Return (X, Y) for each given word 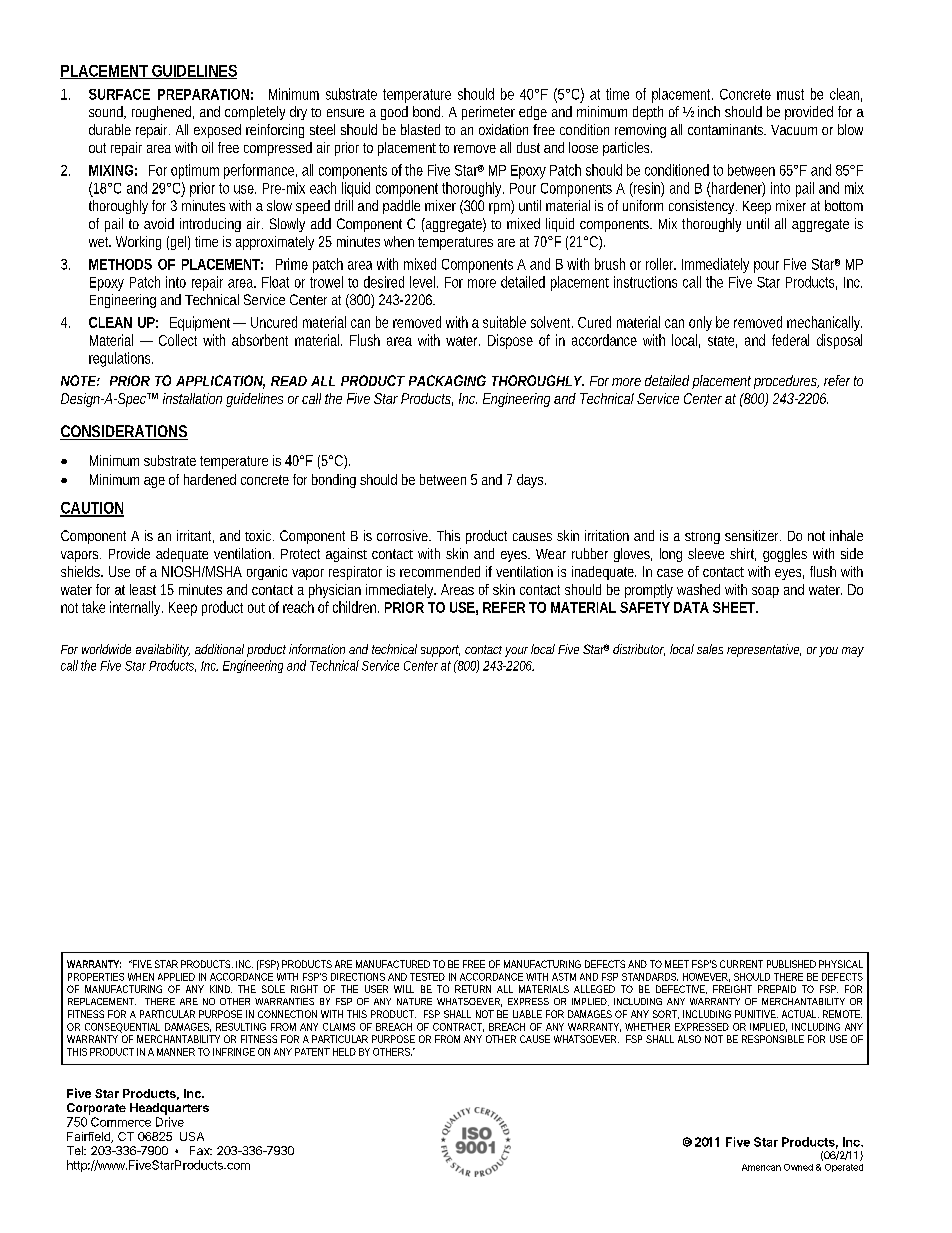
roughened (163, 113)
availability (163, 650)
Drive (170, 1122)
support (440, 651)
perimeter (488, 113)
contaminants (727, 129)
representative (764, 650)
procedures (786, 382)
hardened (210, 479)
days (531, 481)
